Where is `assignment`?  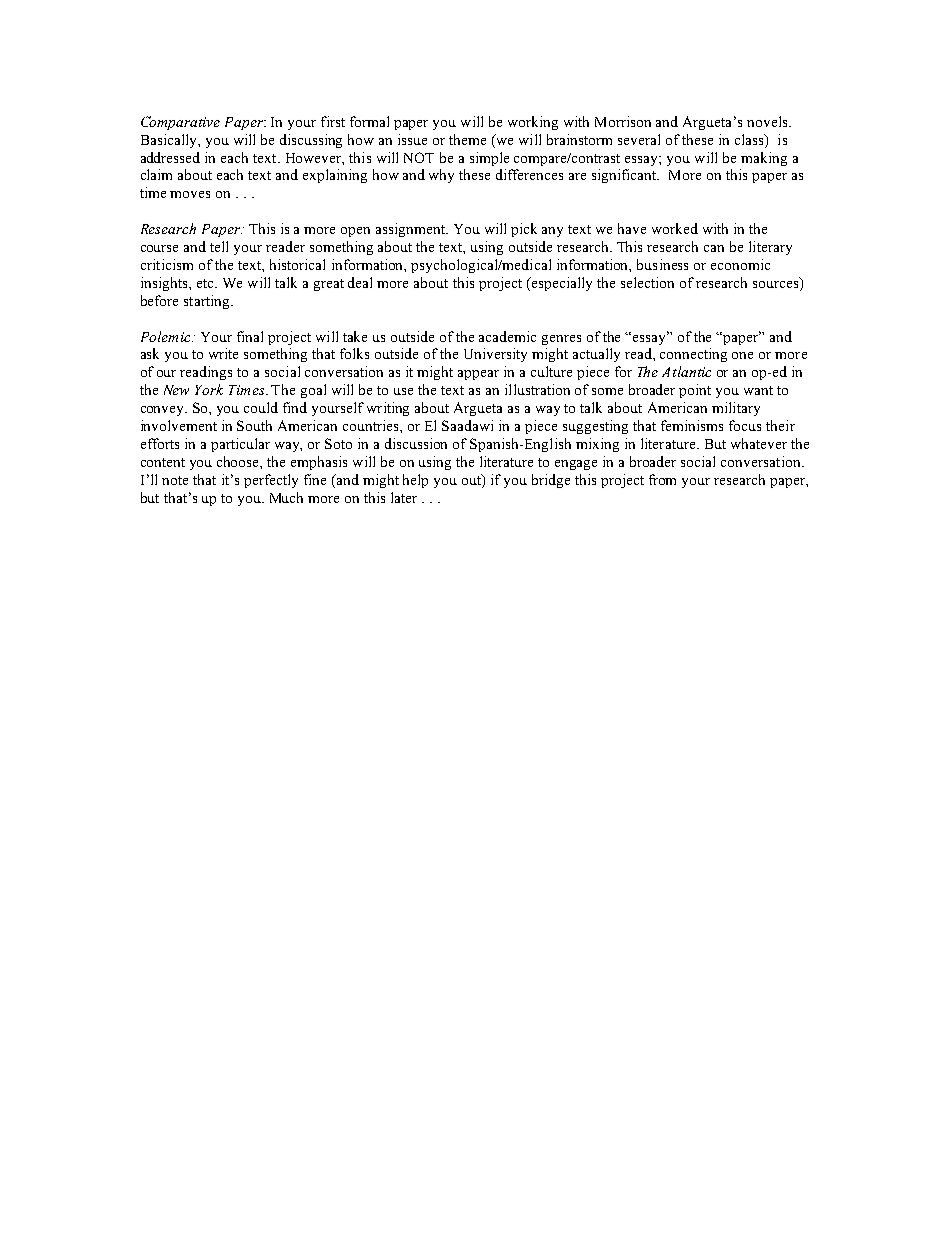
assignment is located at coordinates (412, 230).
